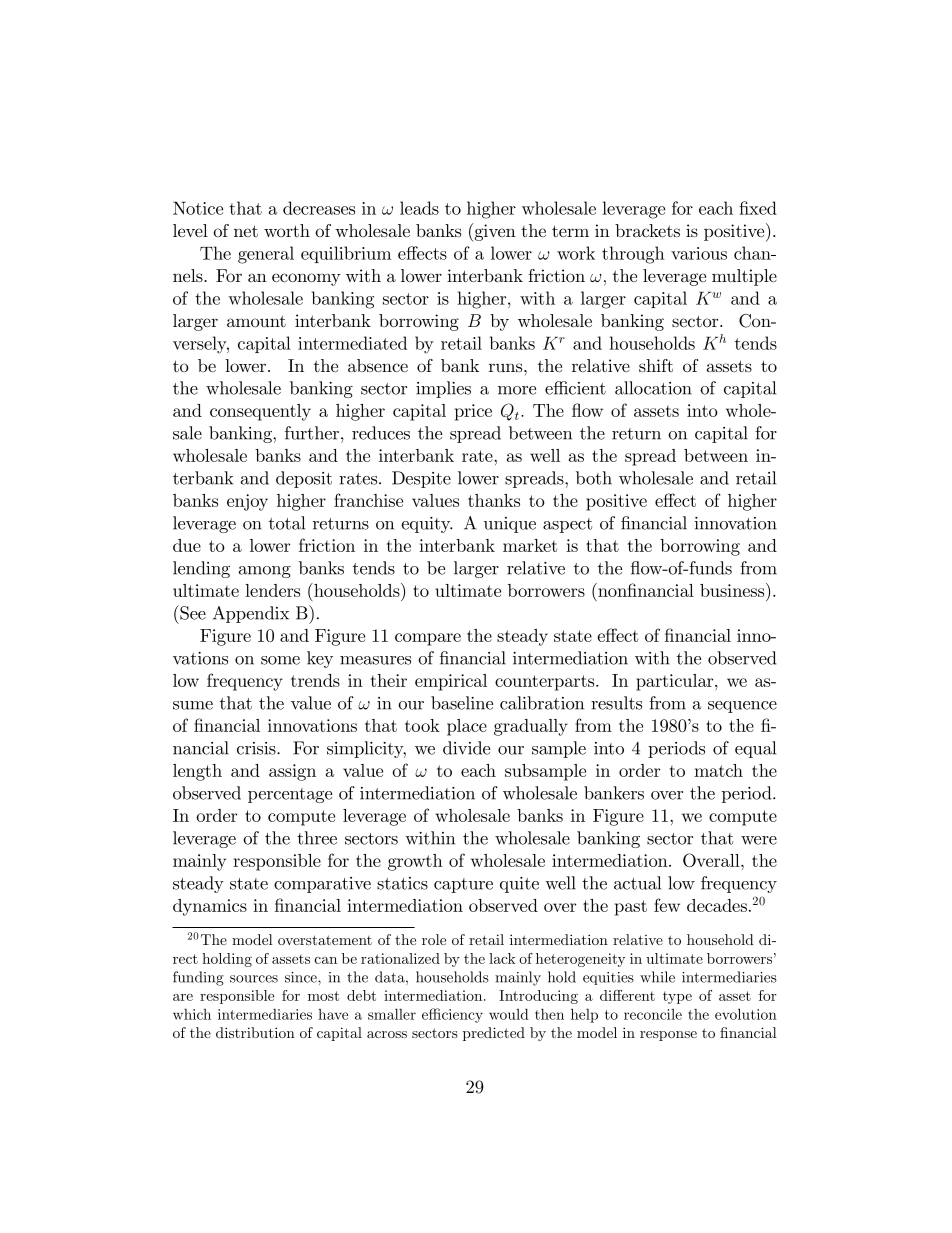 Image resolution: width=952 pixels, height=1233 pixels. What do you see at coordinates (415, 862) in the screenshot?
I see `growth` at bounding box center [415, 862].
